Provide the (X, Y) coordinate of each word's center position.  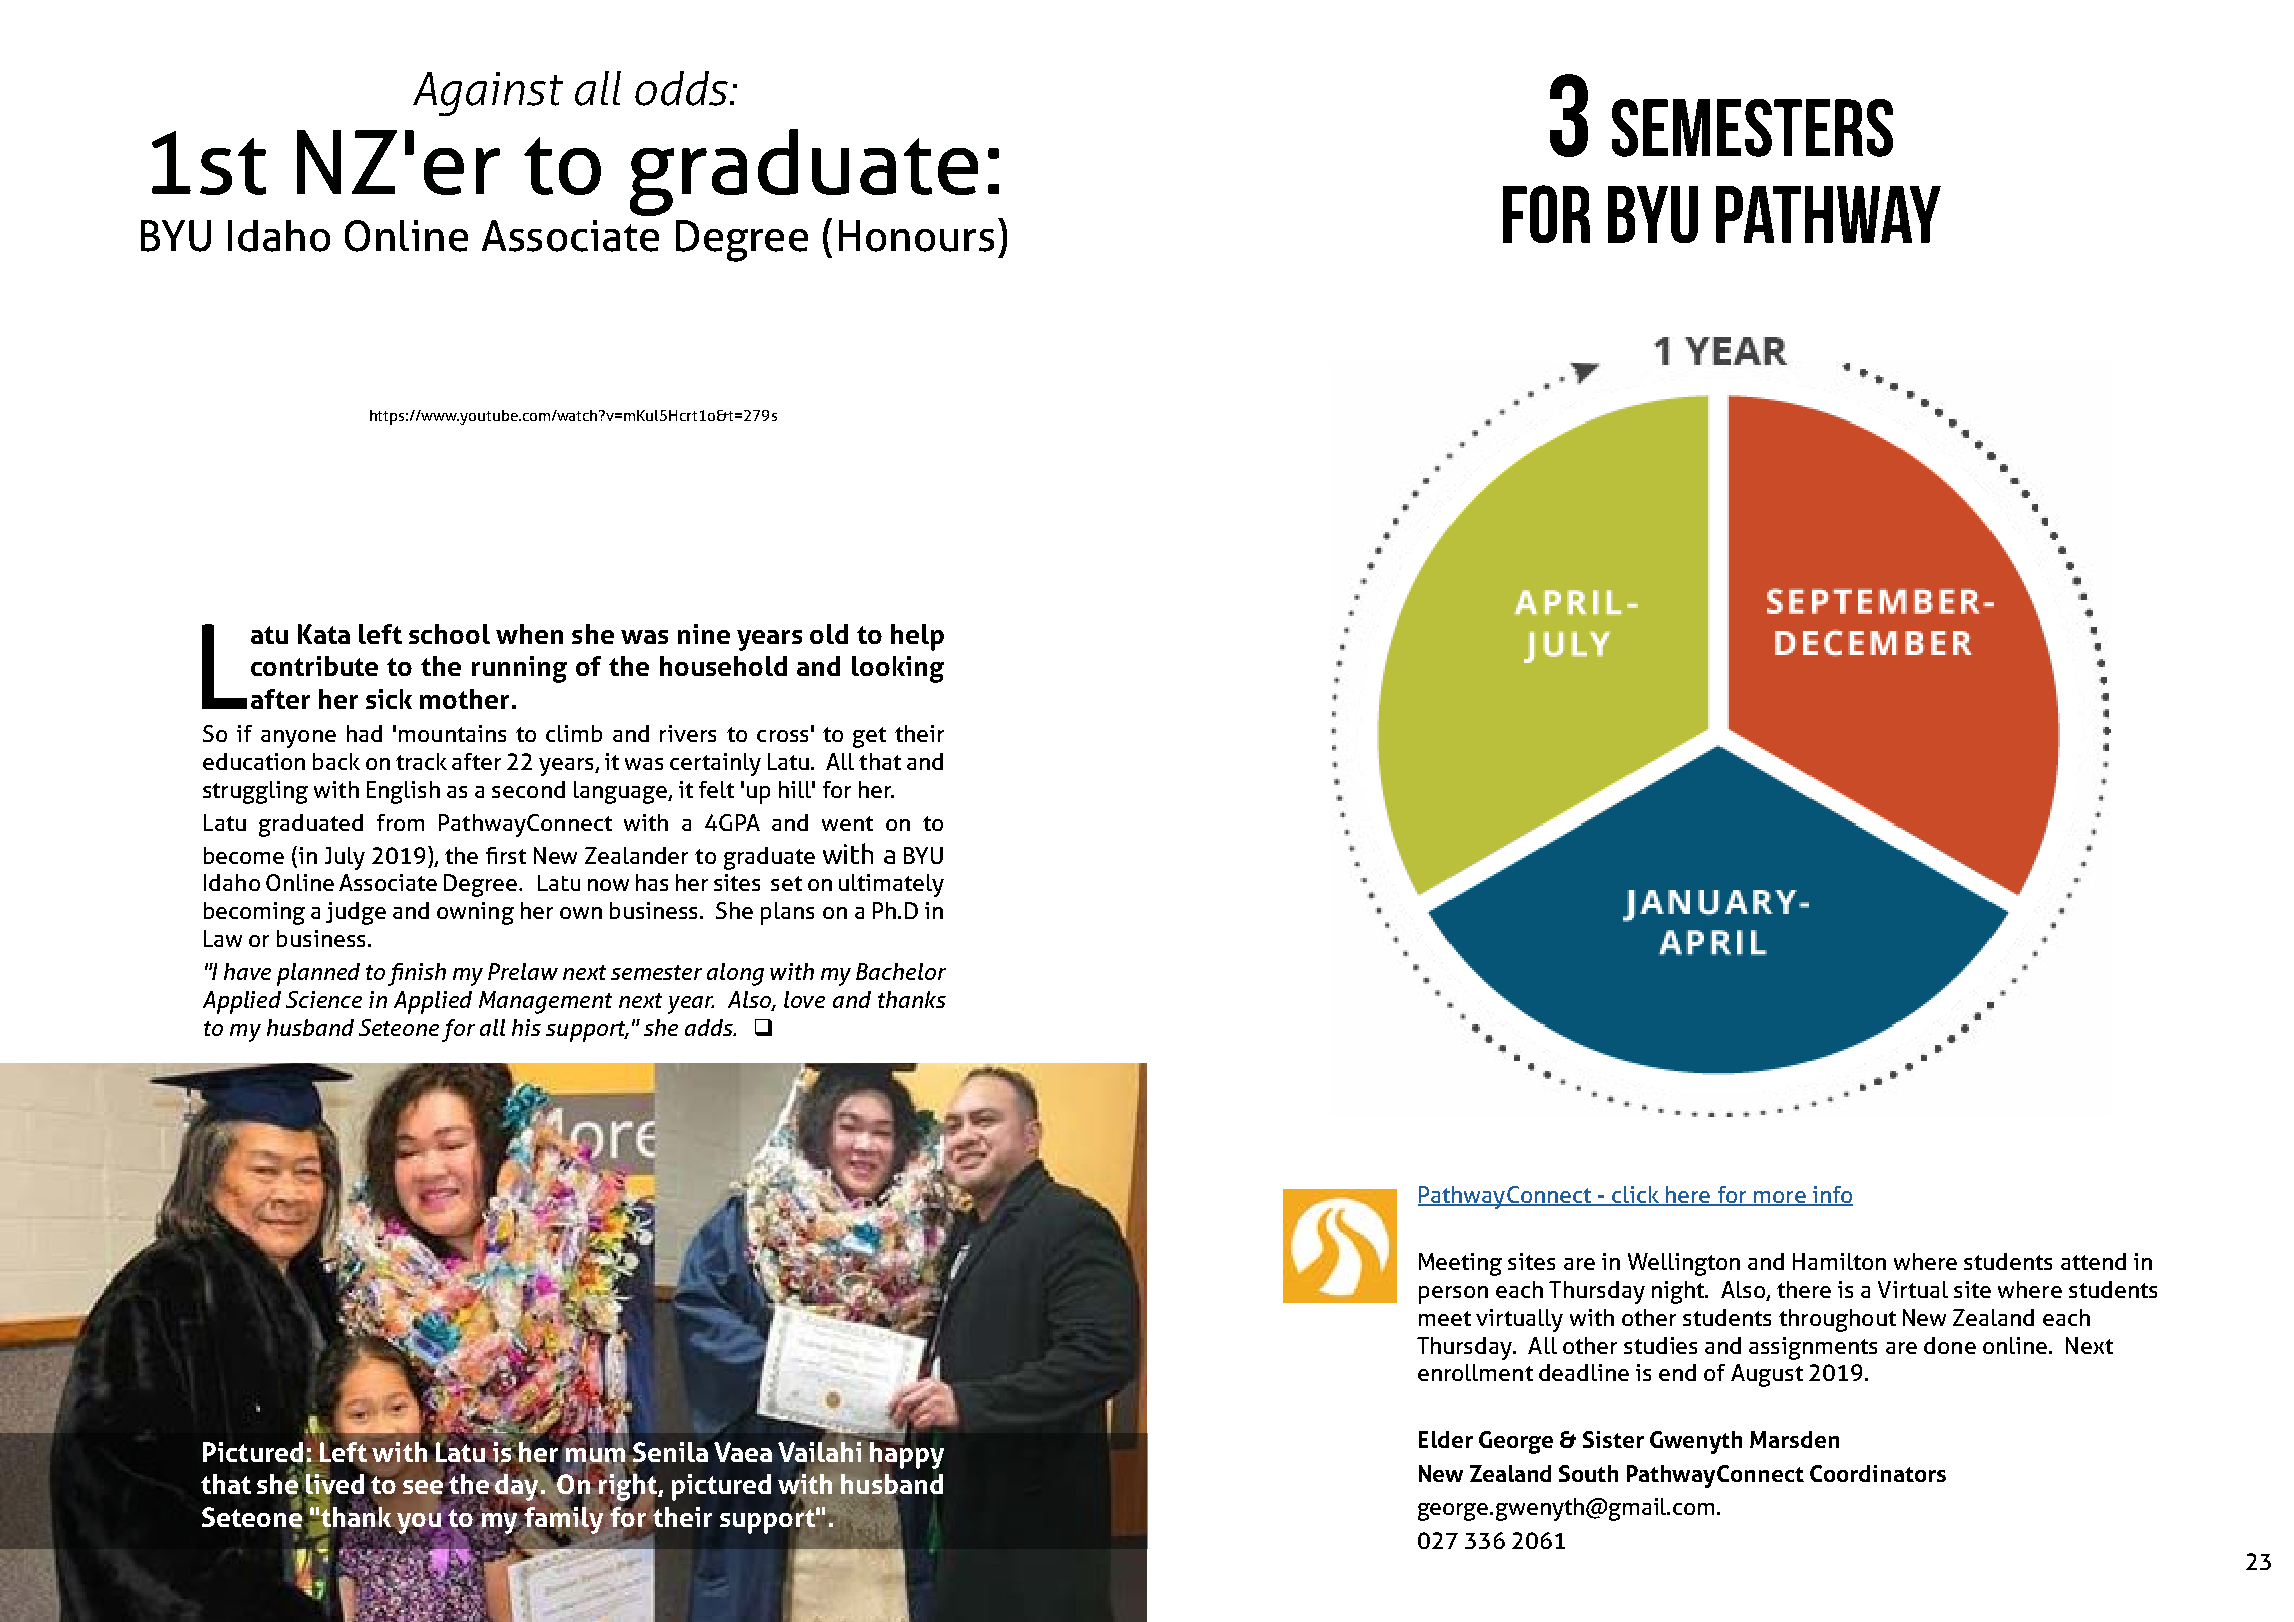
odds (683, 88)
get (869, 737)
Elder (1446, 1439)
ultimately (891, 885)
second (528, 789)
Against (488, 94)
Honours (916, 236)
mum (597, 1455)
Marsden (1794, 1439)
